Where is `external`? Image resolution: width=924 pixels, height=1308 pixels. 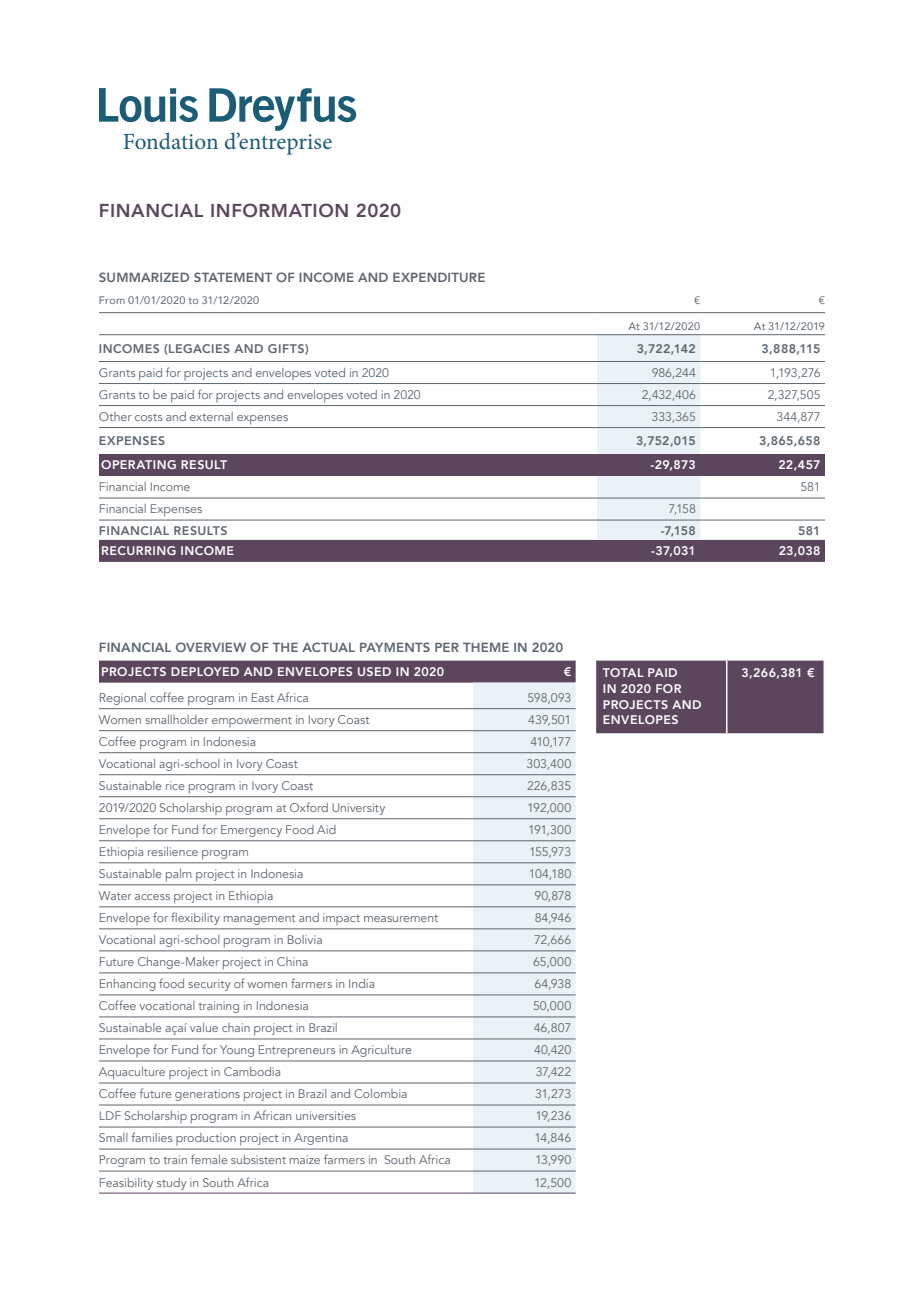 external is located at coordinates (211, 416).
